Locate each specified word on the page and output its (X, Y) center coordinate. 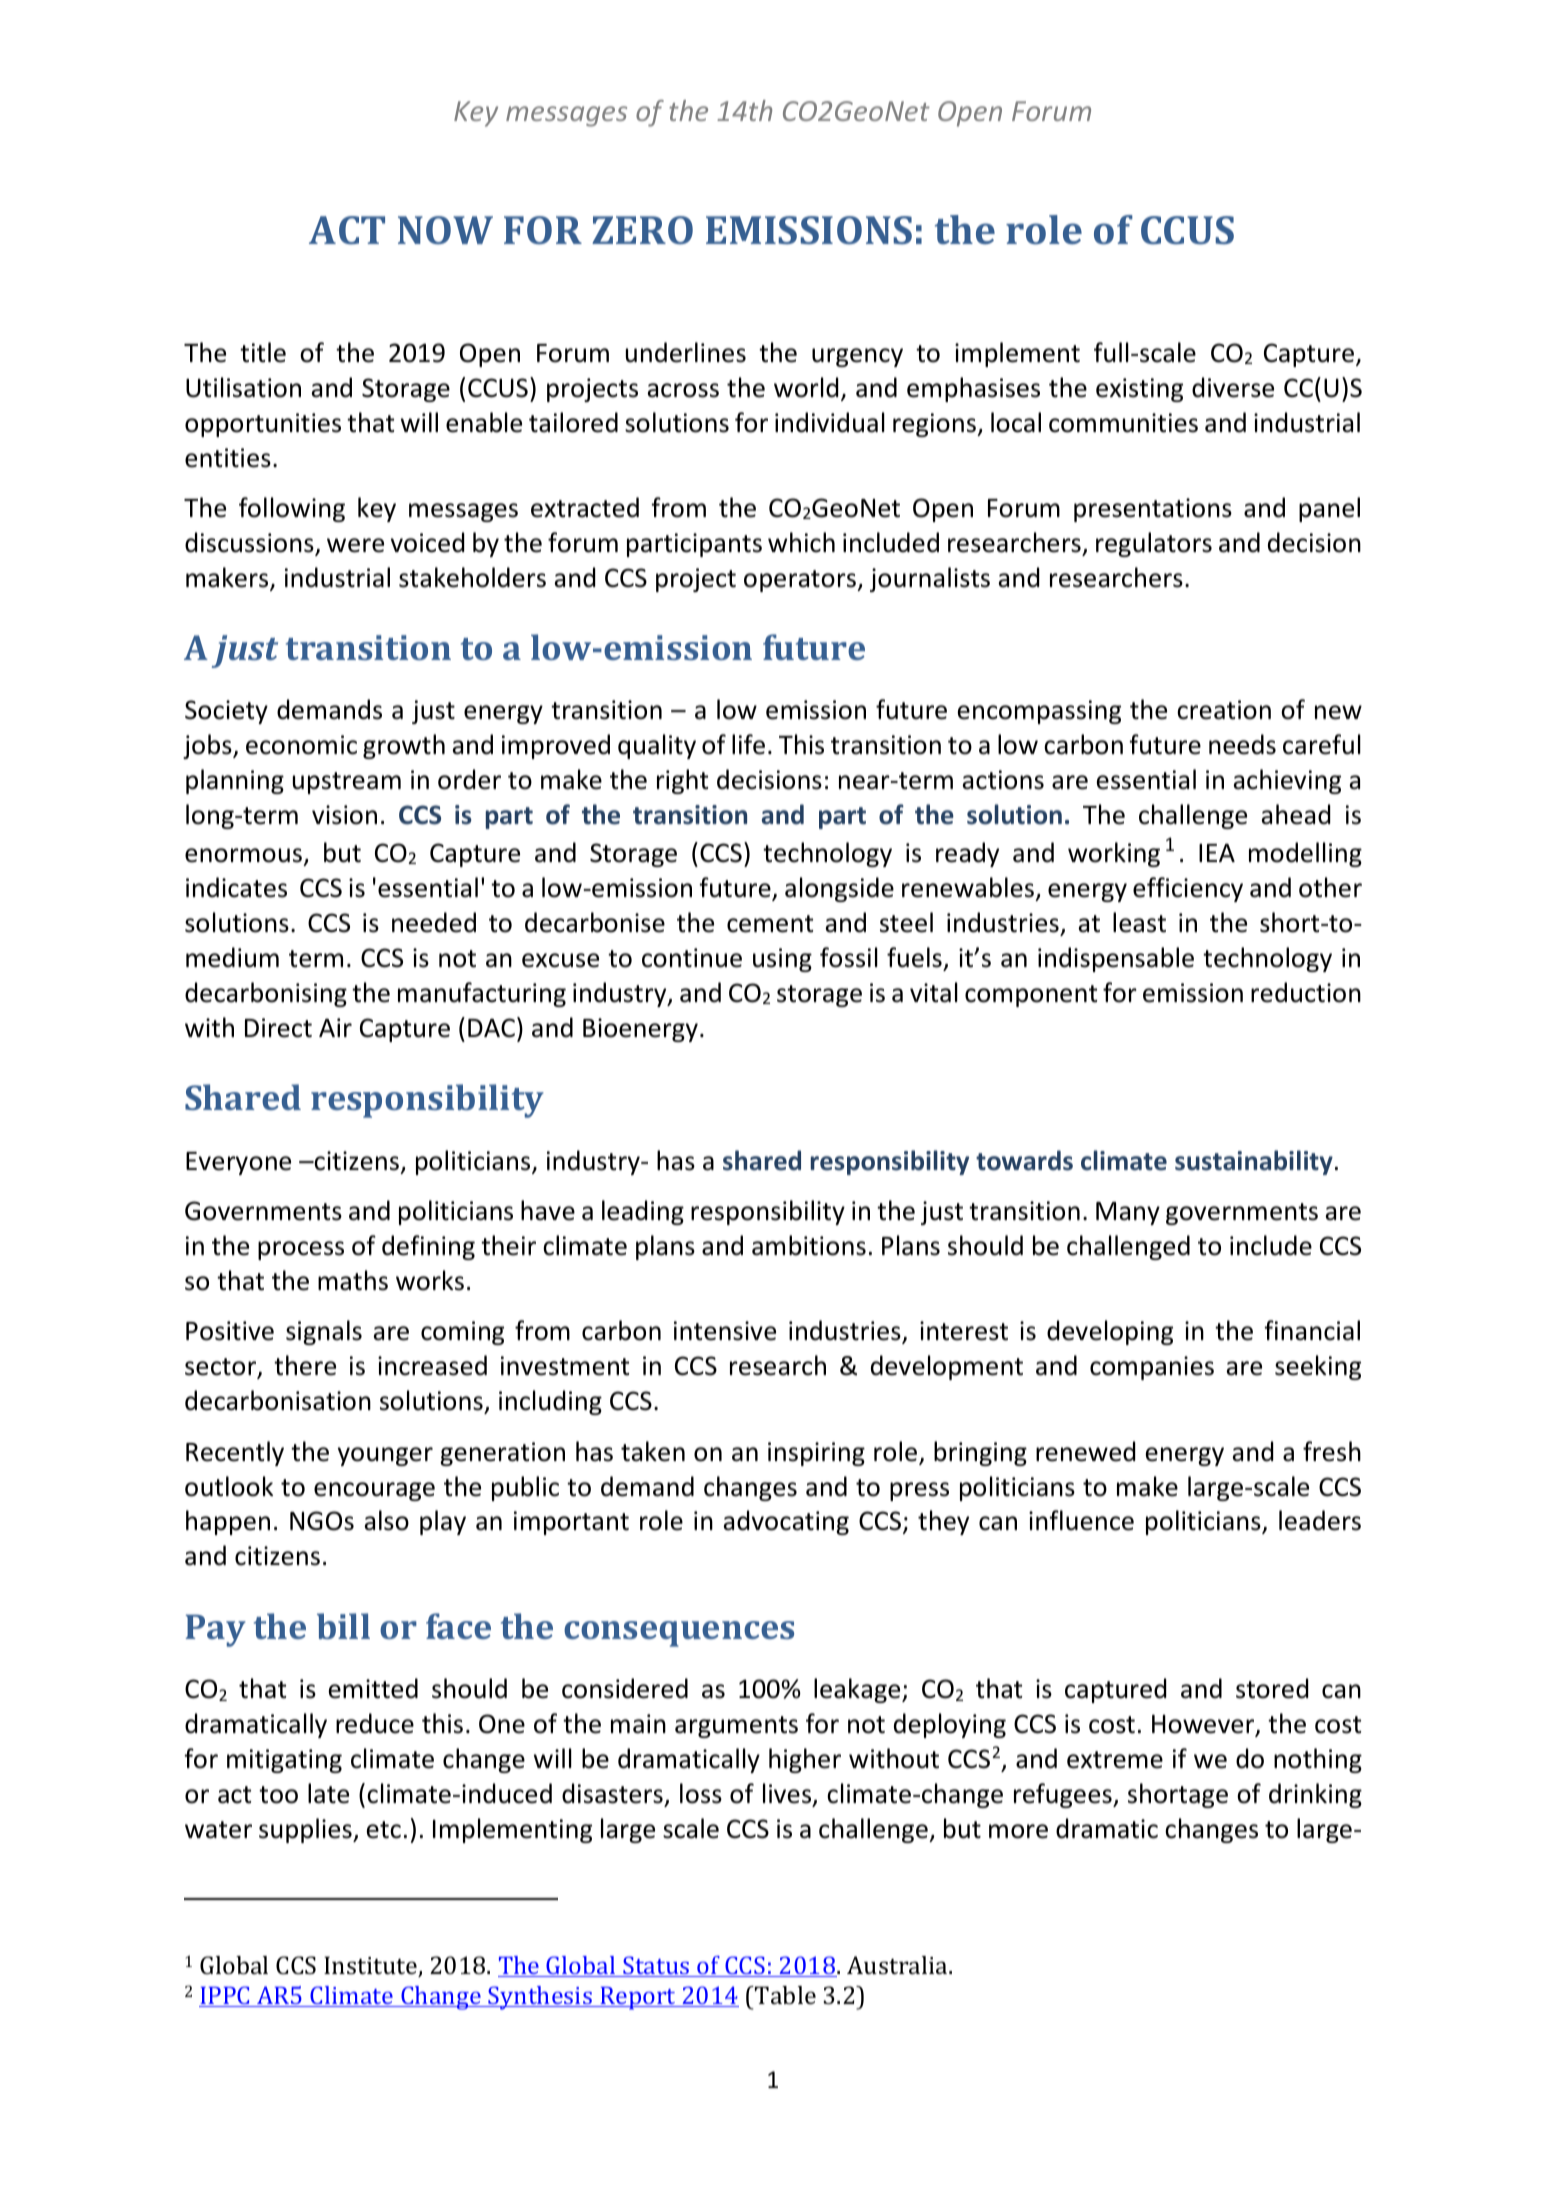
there (305, 1365)
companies (1152, 1368)
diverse (1233, 387)
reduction (1306, 992)
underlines (686, 352)
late (328, 1793)
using (782, 960)
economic (301, 745)
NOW (445, 230)
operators (801, 581)
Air (335, 1027)
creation (1224, 710)
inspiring (816, 1454)
